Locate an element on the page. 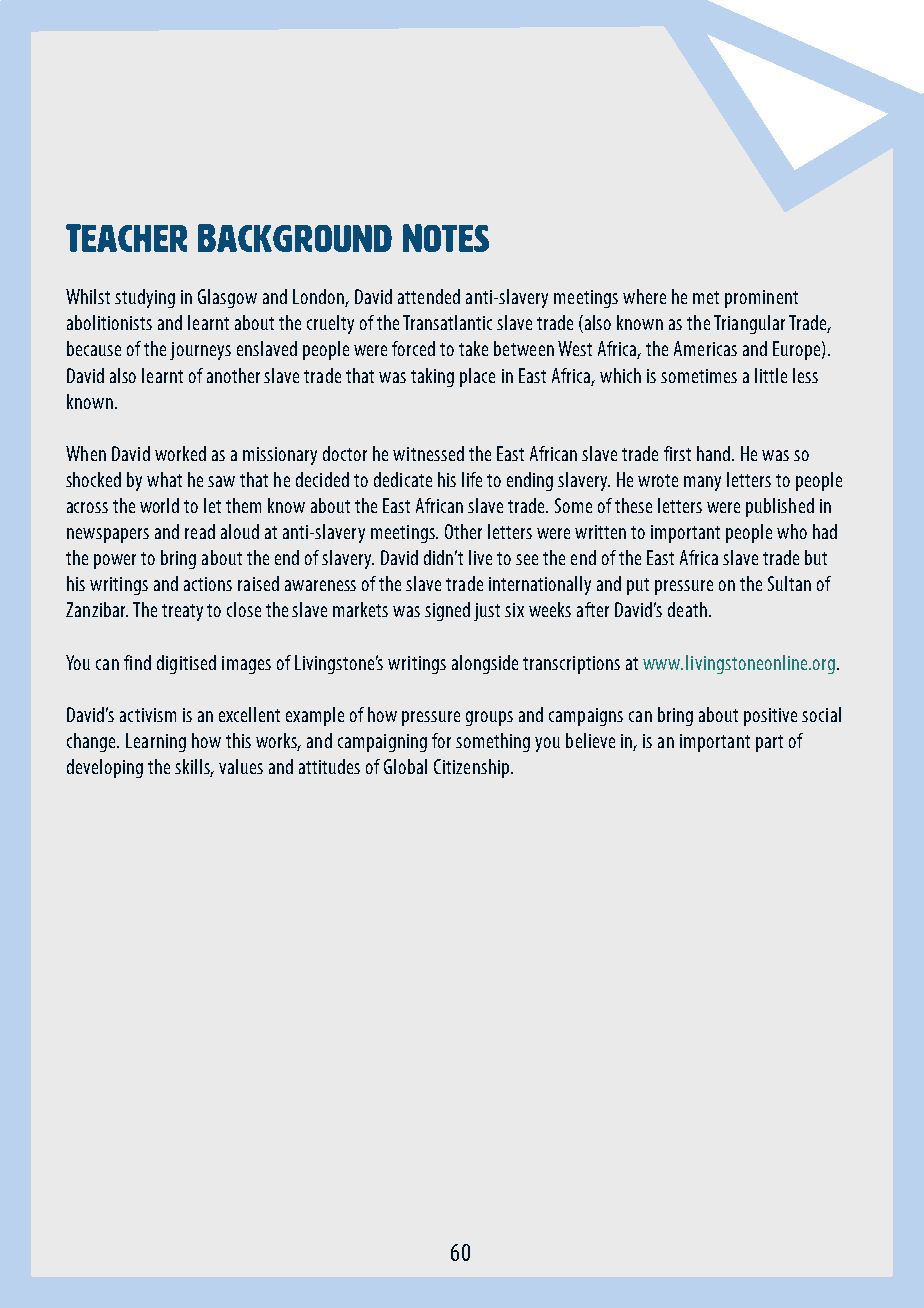  signed is located at coordinates (447, 611).
